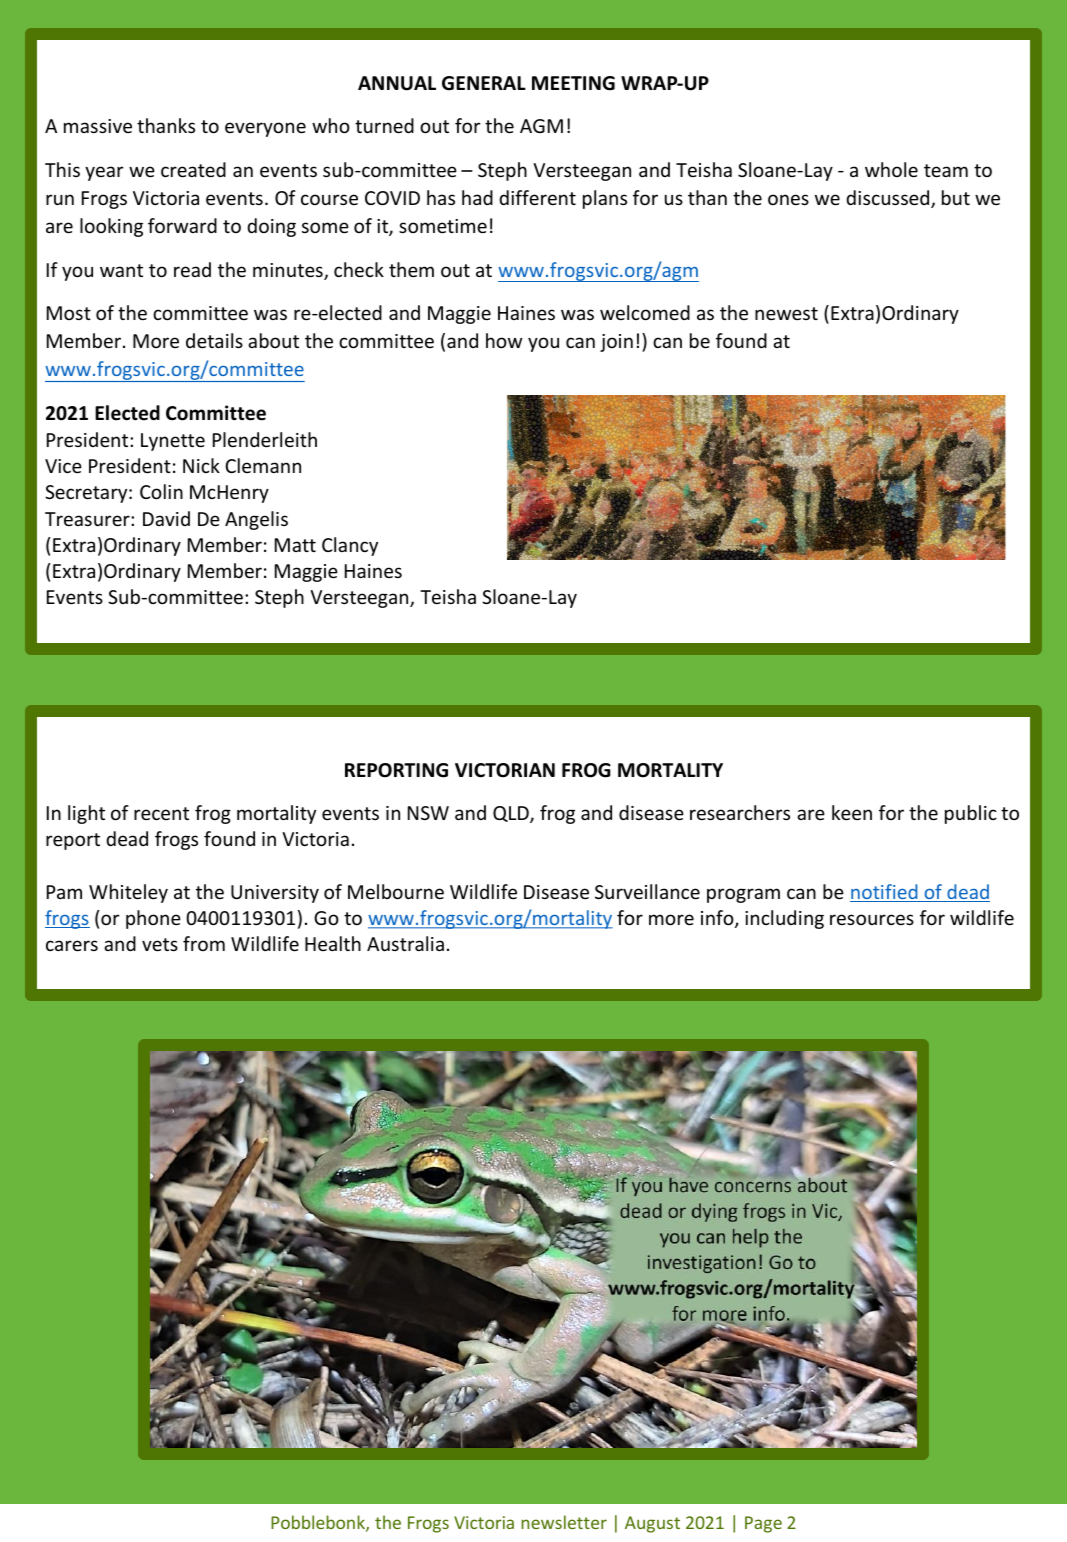 This page has height=1542, width=1067. What do you see at coordinates (786, 313) in the page?
I see `newest` at bounding box center [786, 313].
